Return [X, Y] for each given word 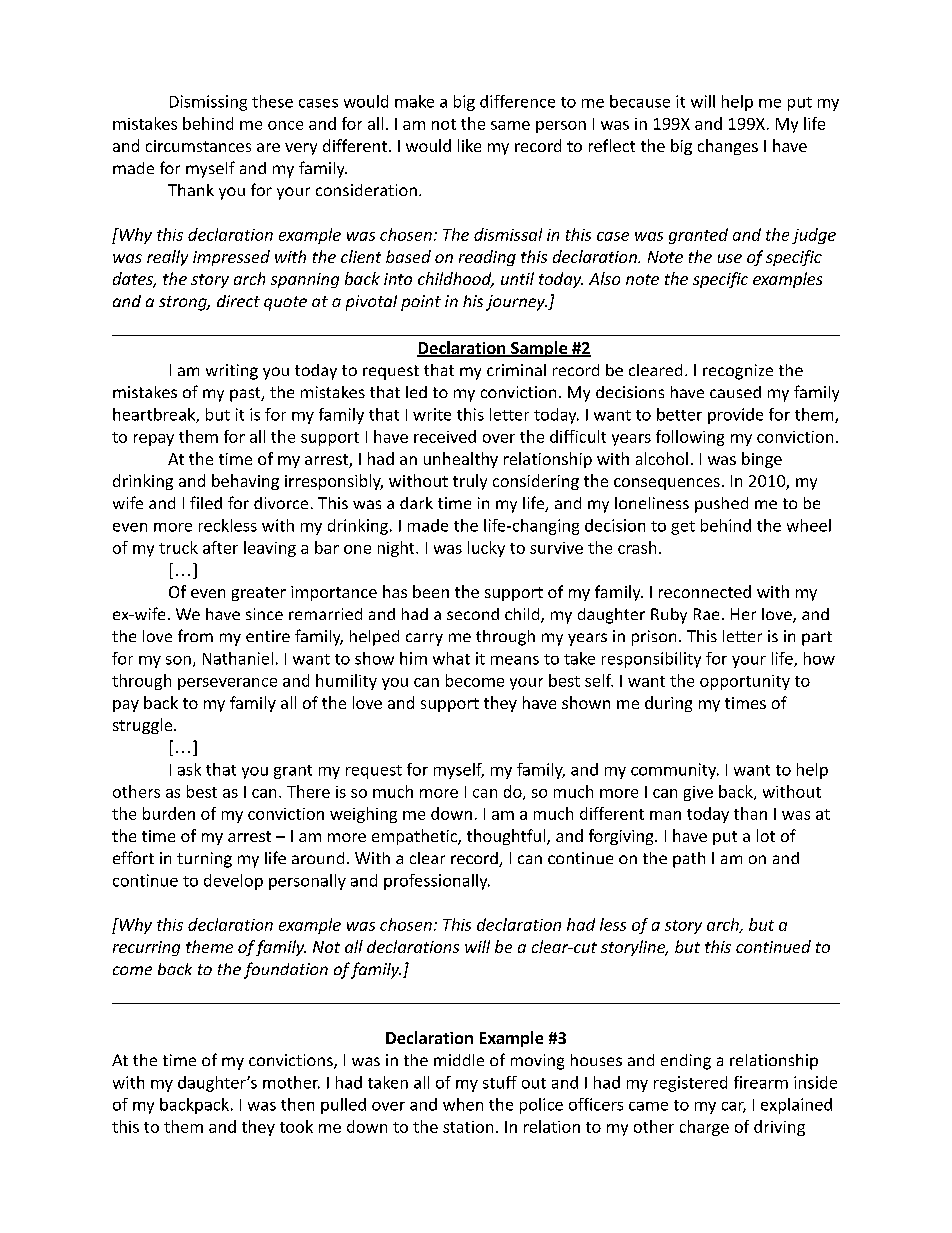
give [698, 793]
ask [189, 769]
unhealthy [461, 460]
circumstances [198, 146]
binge [762, 460]
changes [728, 147]
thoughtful [507, 837]
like [469, 145]
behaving [245, 482]
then [297, 1104]
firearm [761, 1082]
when [463, 1104]
